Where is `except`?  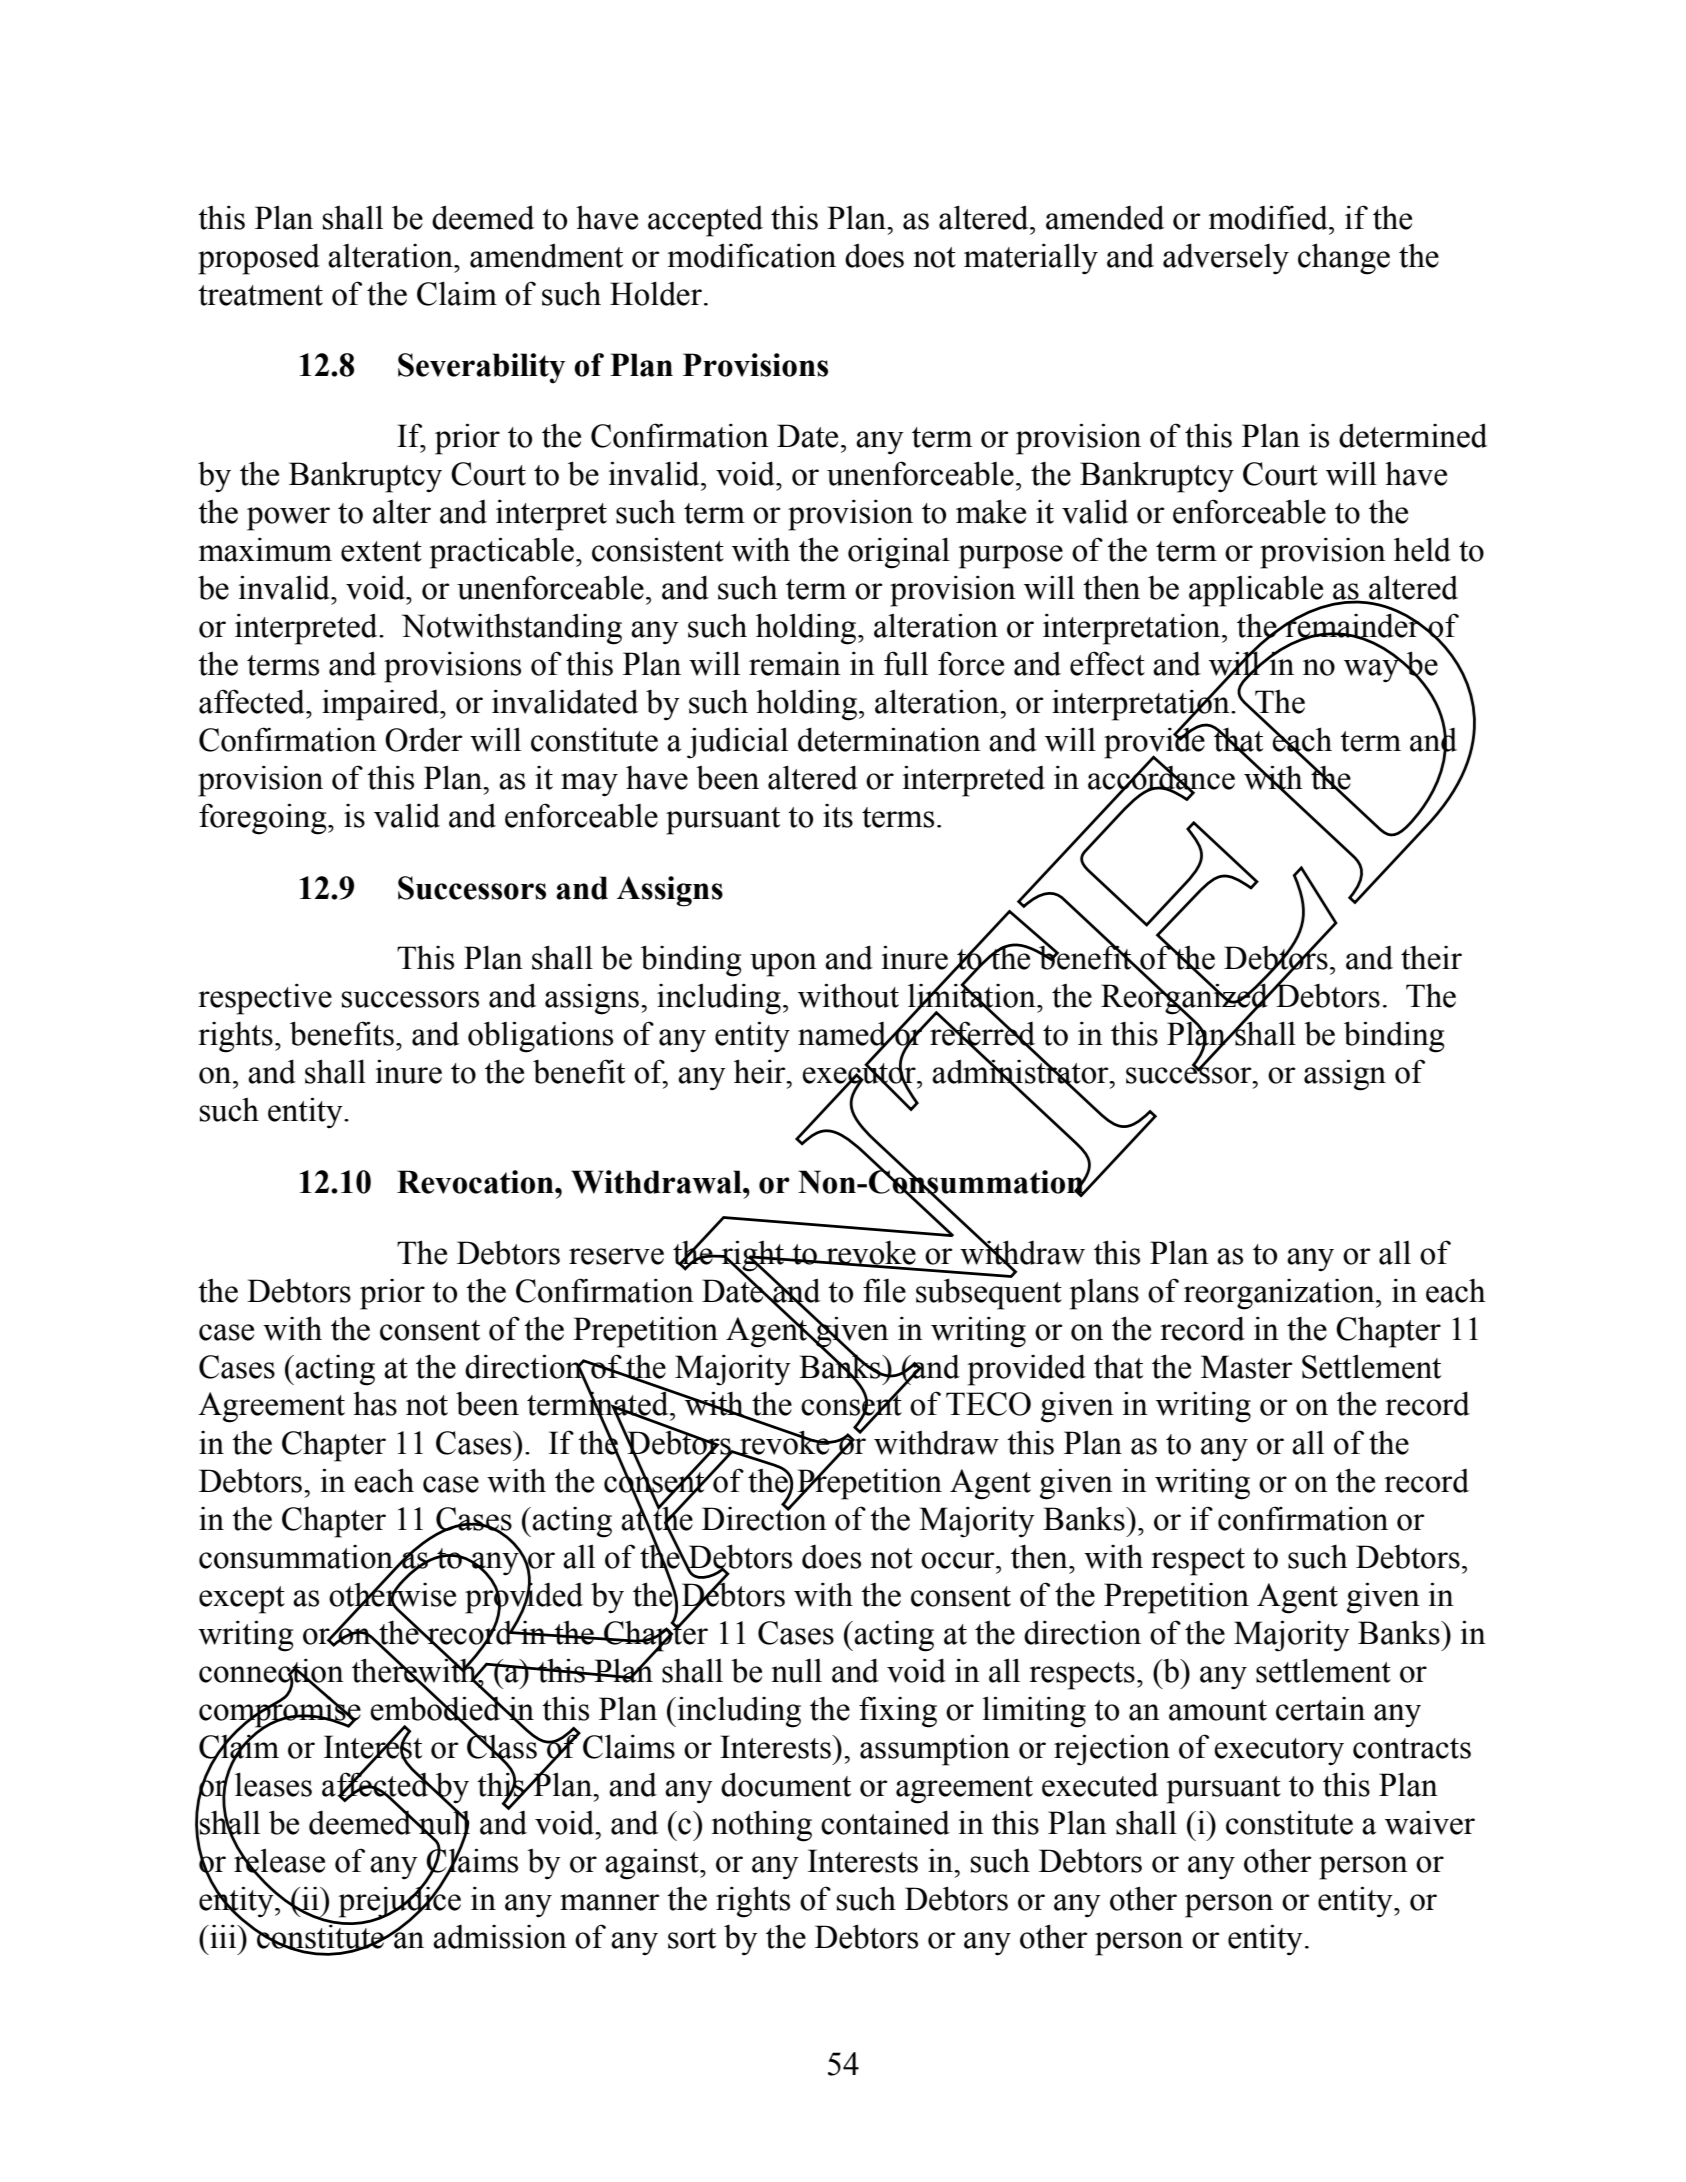
except is located at coordinates (242, 1600).
